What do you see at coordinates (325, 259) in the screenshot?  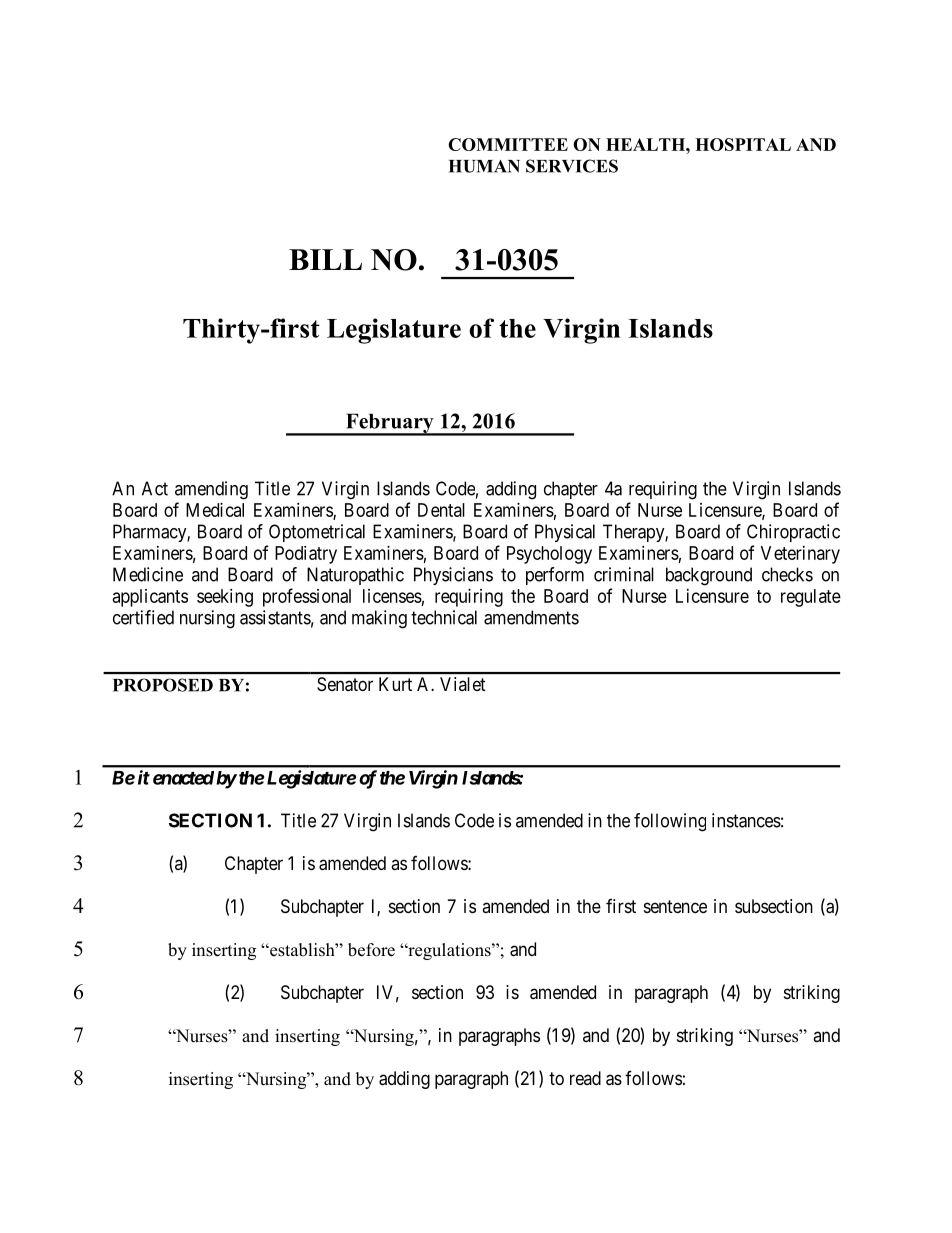 I see `BILL` at bounding box center [325, 259].
